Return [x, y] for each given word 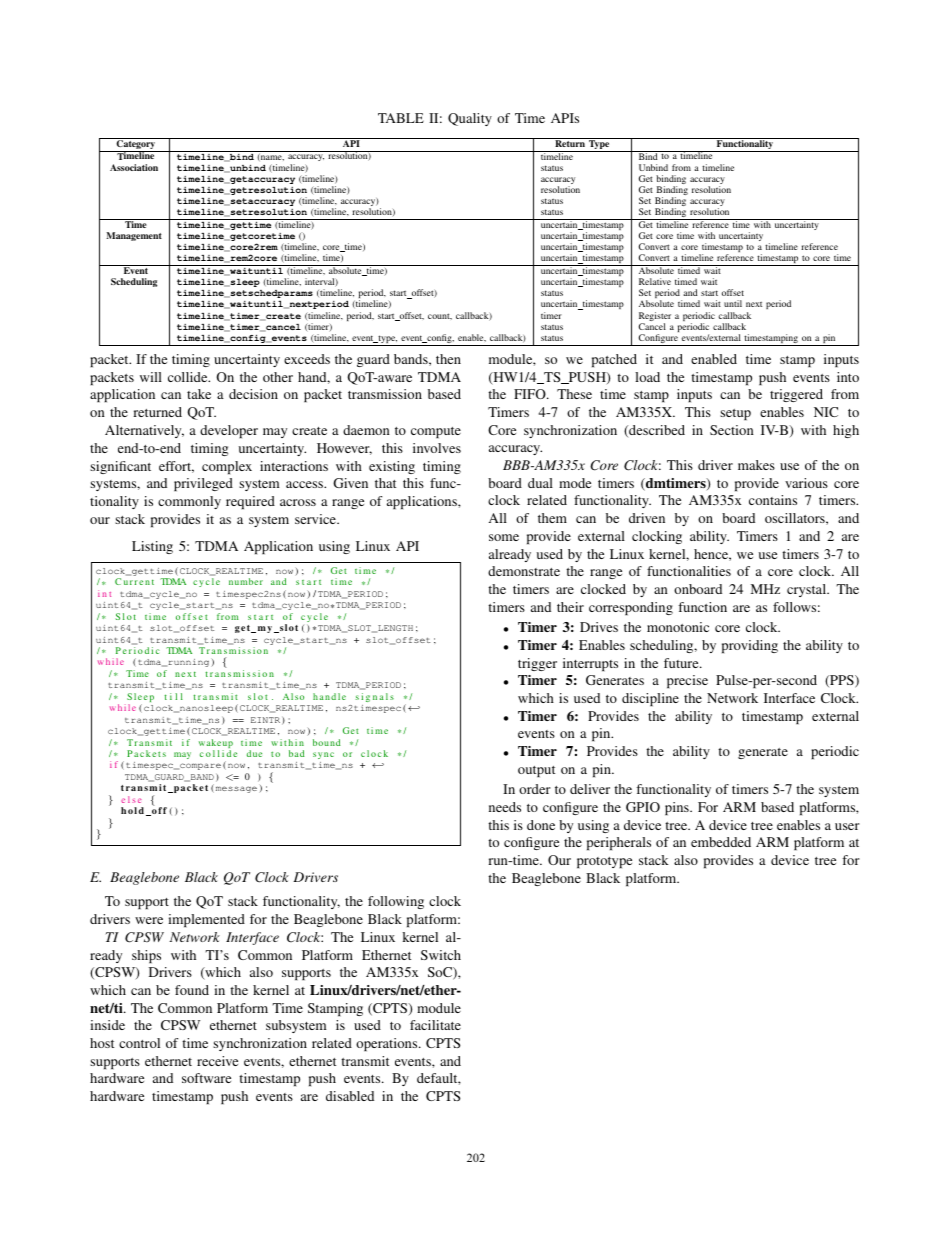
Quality [470, 119]
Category [136, 145]
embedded [721, 842]
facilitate [435, 1025]
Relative [655, 281]
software [206, 1078]
